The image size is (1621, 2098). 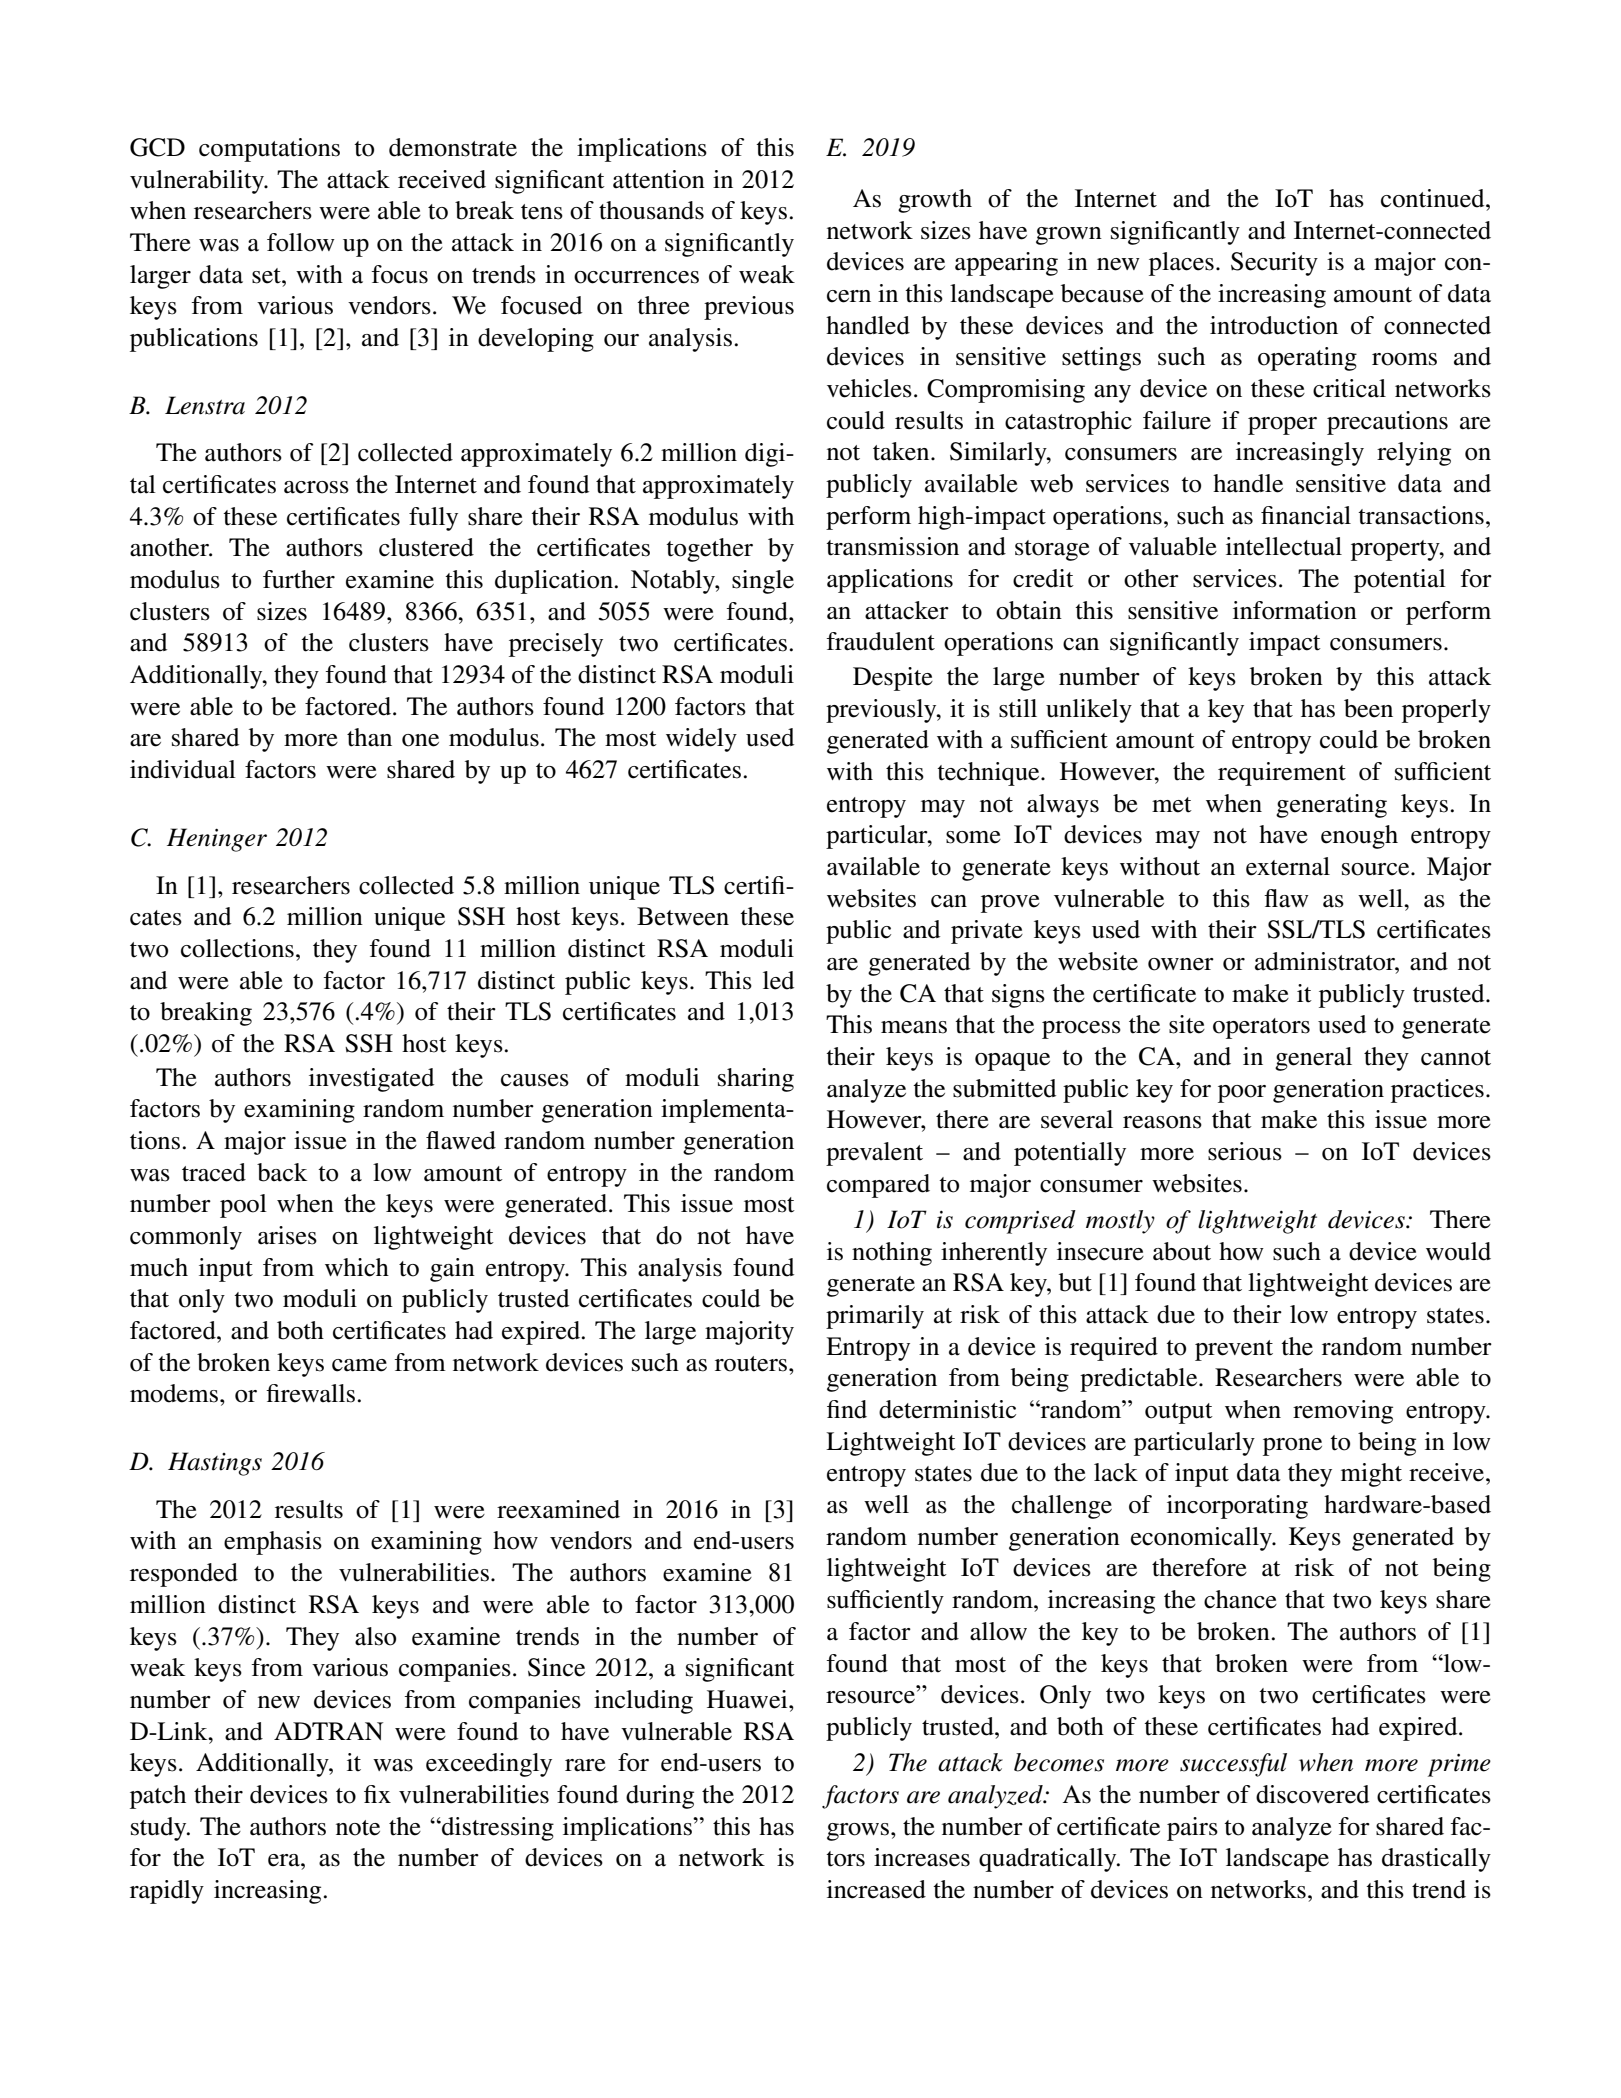 What do you see at coordinates (1313, 1059) in the document?
I see `general` at bounding box center [1313, 1059].
